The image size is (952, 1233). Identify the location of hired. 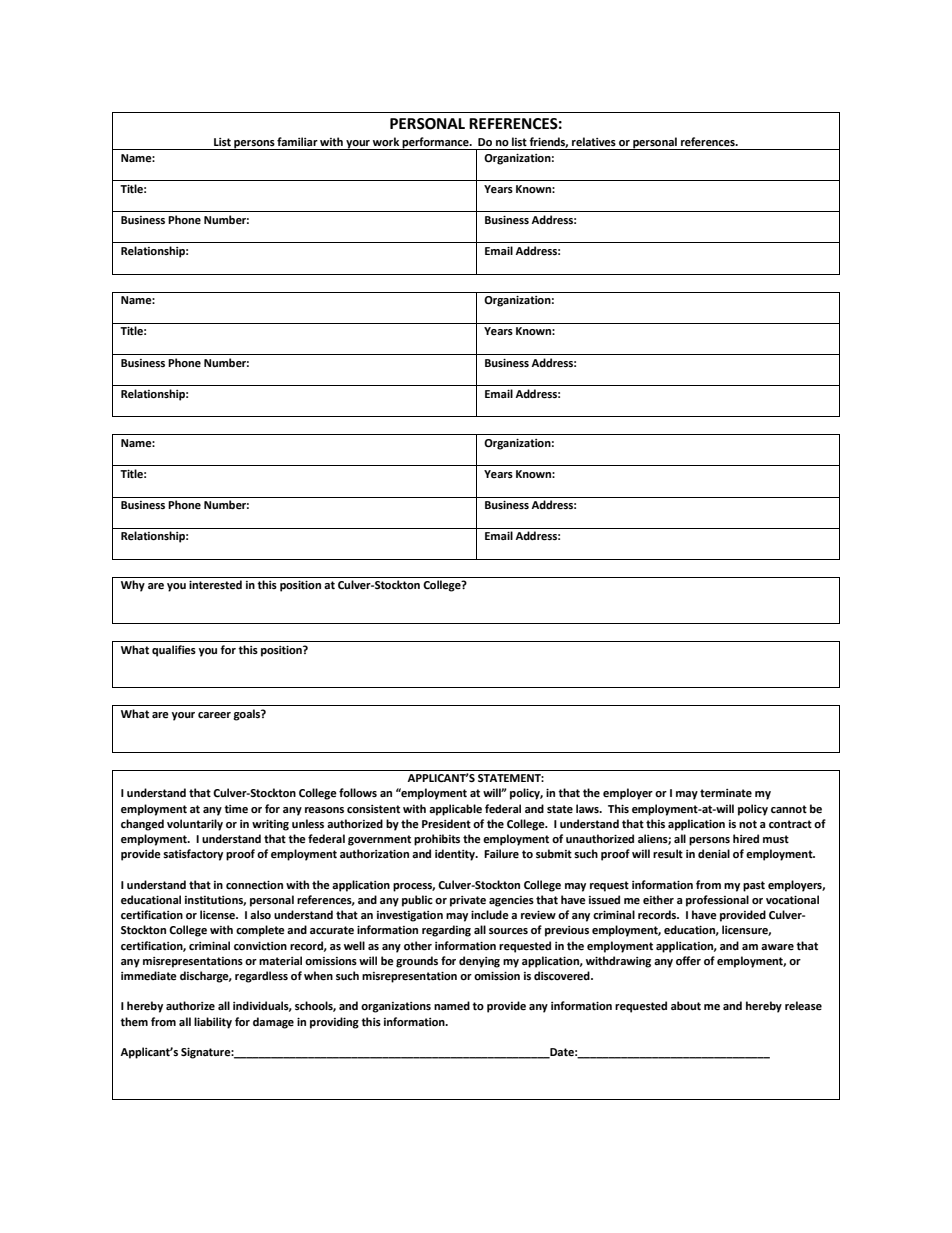
(746, 838).
